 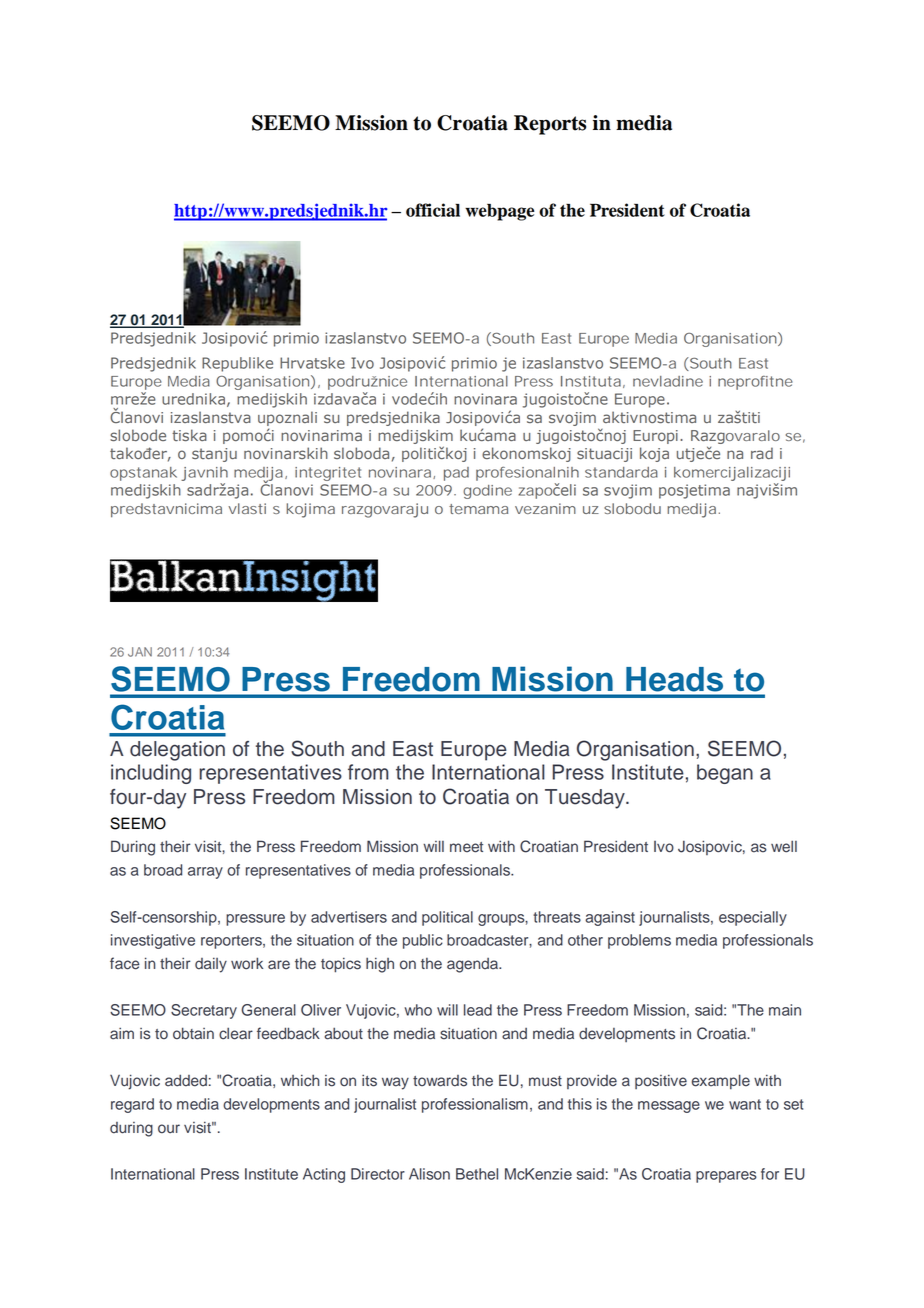 I want to click on Reports, so click(x=550, y=125).
